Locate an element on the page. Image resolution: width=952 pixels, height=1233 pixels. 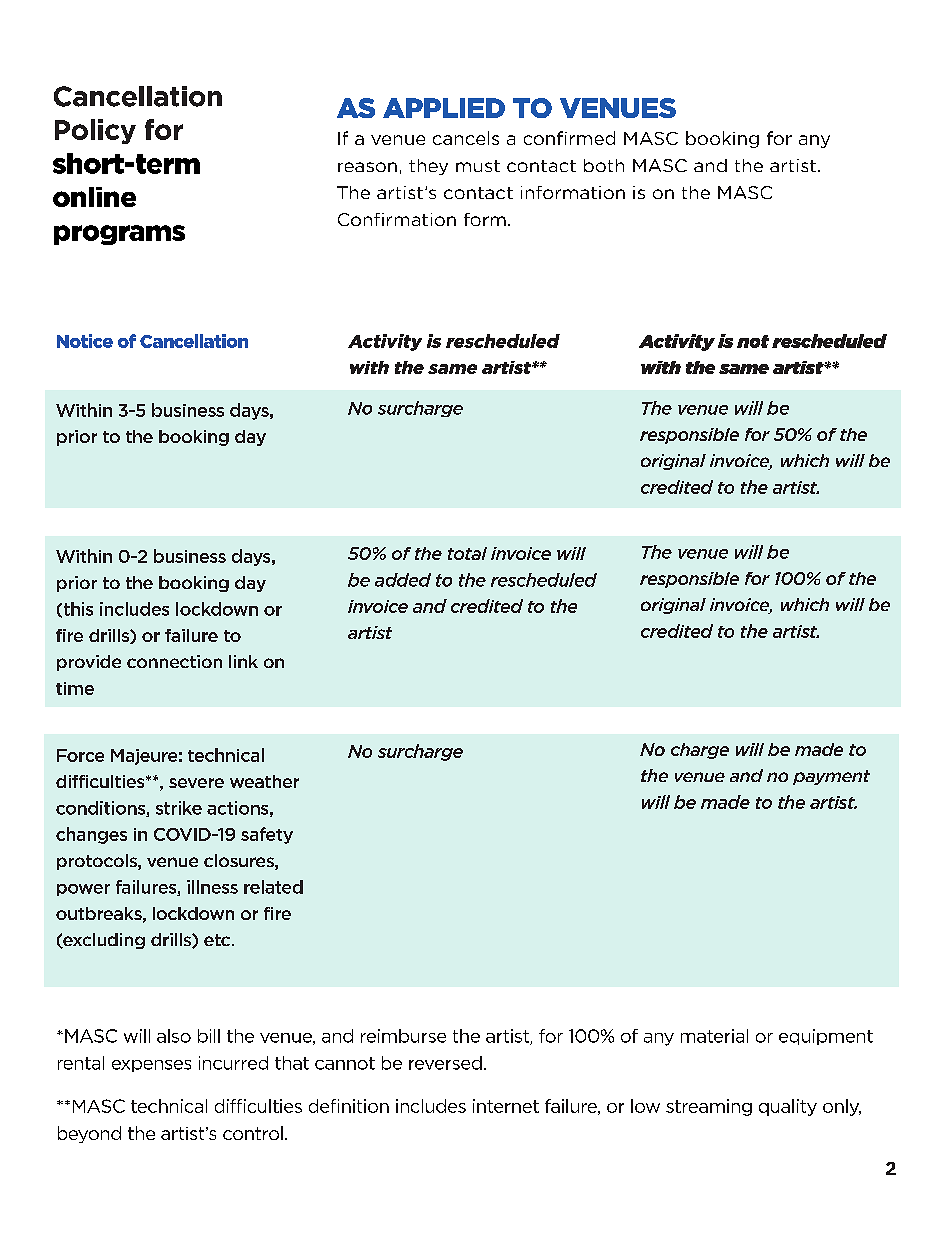
payment is located at coordinates (831, 777).
